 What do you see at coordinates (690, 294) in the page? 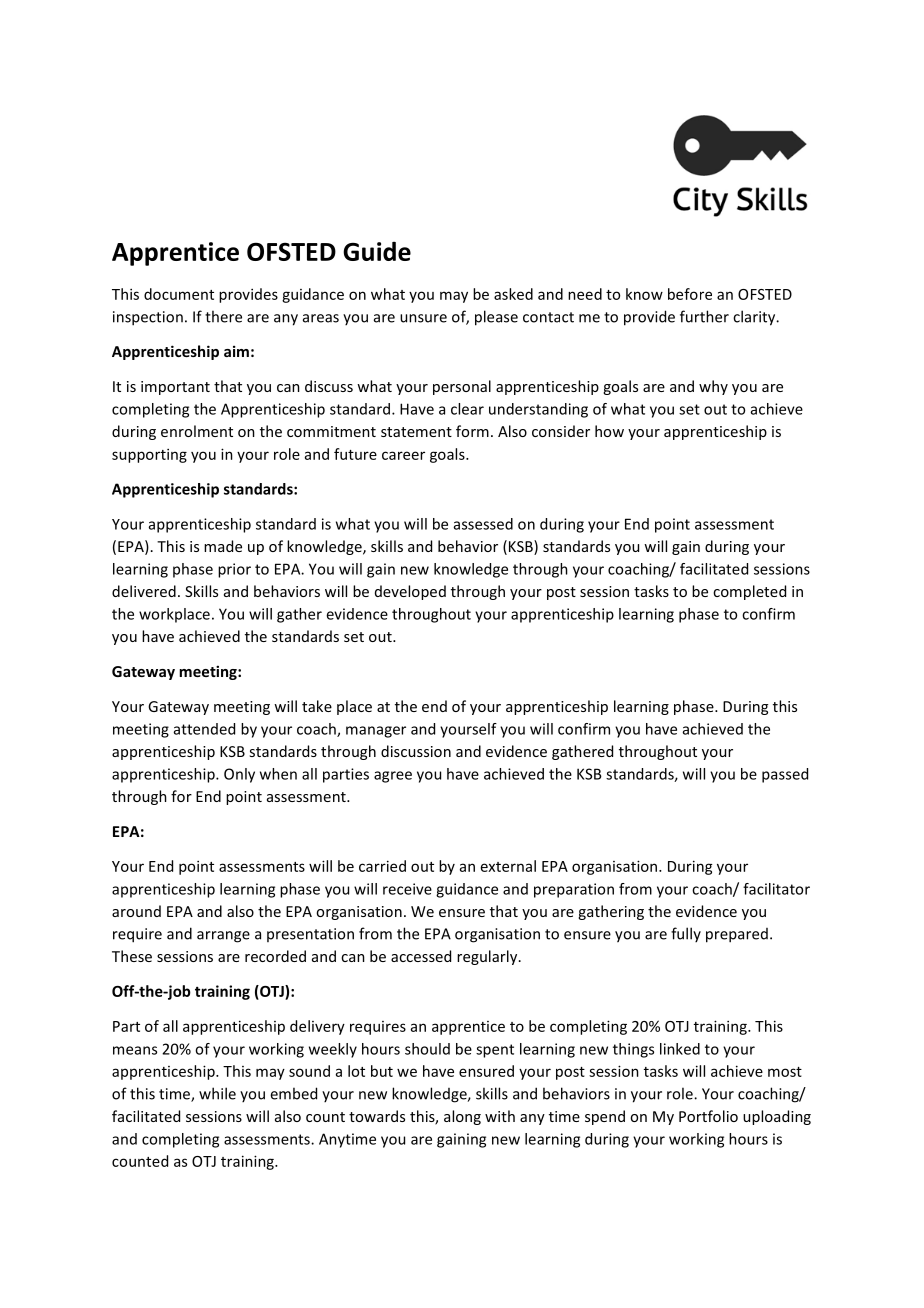
I see `before` at bounding box center [690, 294].
